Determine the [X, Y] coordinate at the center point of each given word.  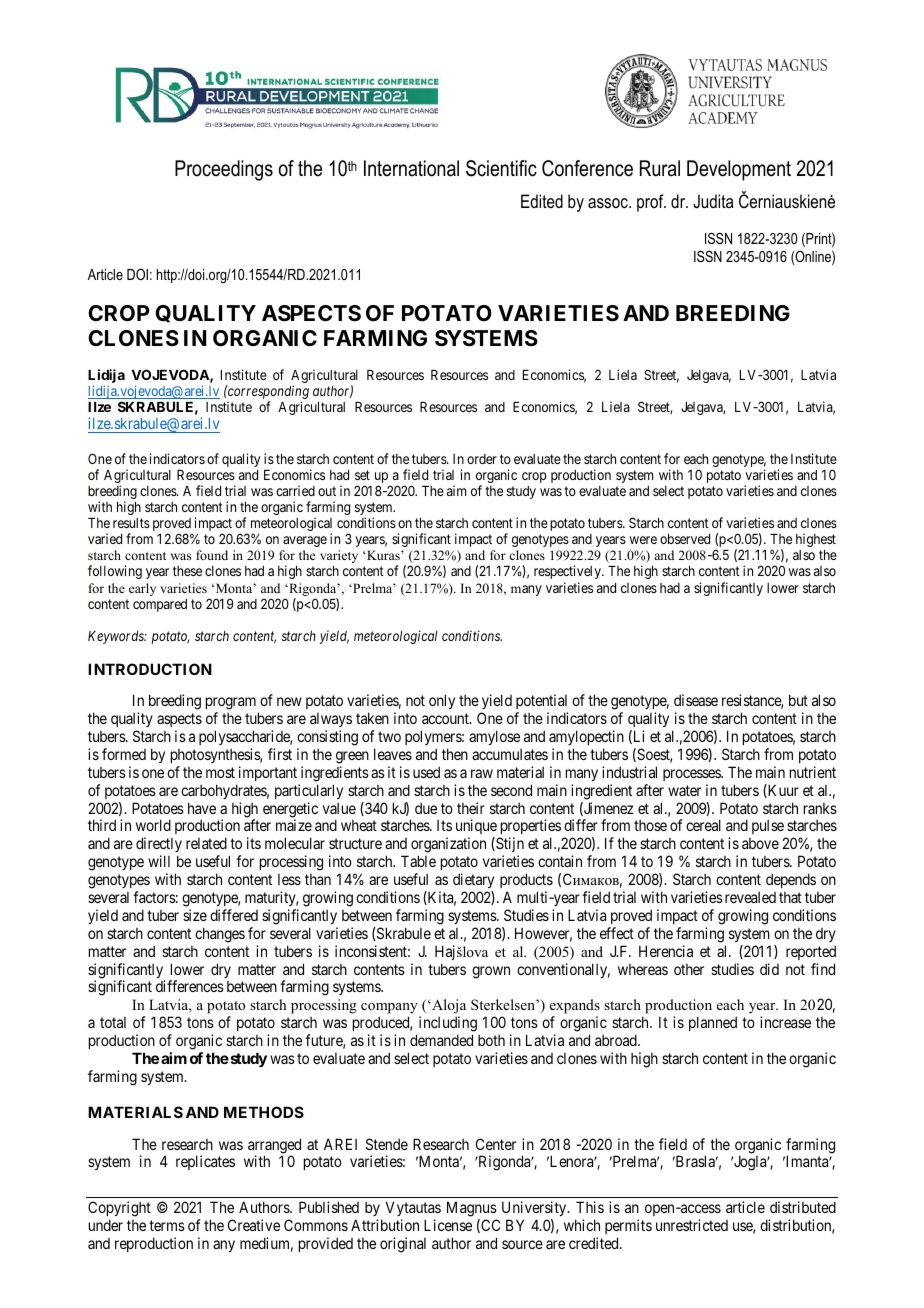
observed [685, 539]
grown [491, 972]
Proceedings [224, 170]
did [769, 969]
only [442, 701]
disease [696, 700]
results [131, 523]
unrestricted [692, 1225]
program [232, 705]
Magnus [472, 1209]
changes [220, 935]
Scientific [501, 168]
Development [739, 170]
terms [167, 1225]
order [482, 459]
